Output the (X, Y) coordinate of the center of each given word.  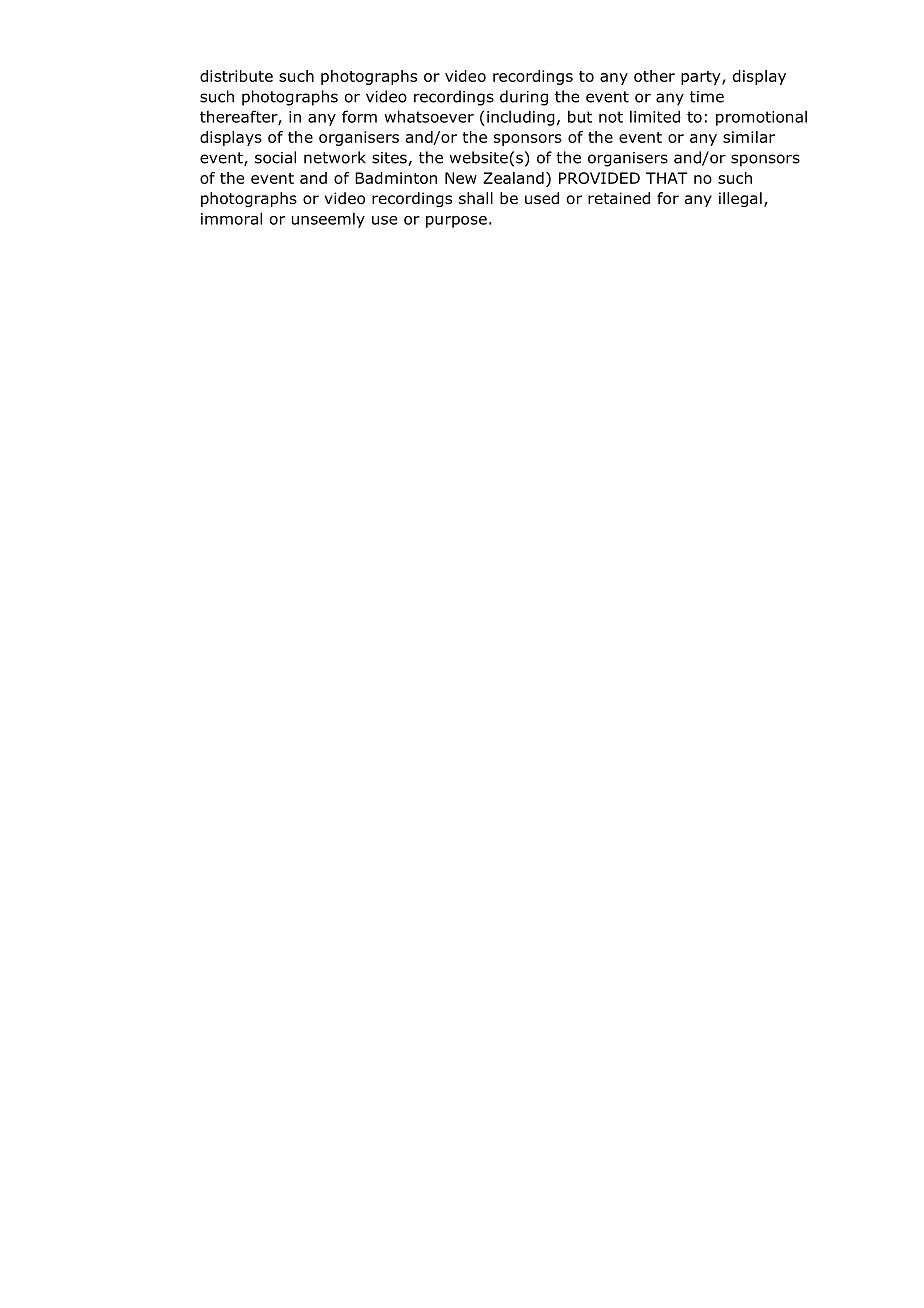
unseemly (328, 220)
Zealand (513, 178)
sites (390, 159)
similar (749, 137)
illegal (740, 199)
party (702, 78)
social (275, 157)
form (359, 116)
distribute (236, 76)
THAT (667, 178)
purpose (456, 222)
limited (655, 116)
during (524, 98)
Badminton (396, 178)
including (521, 118)
